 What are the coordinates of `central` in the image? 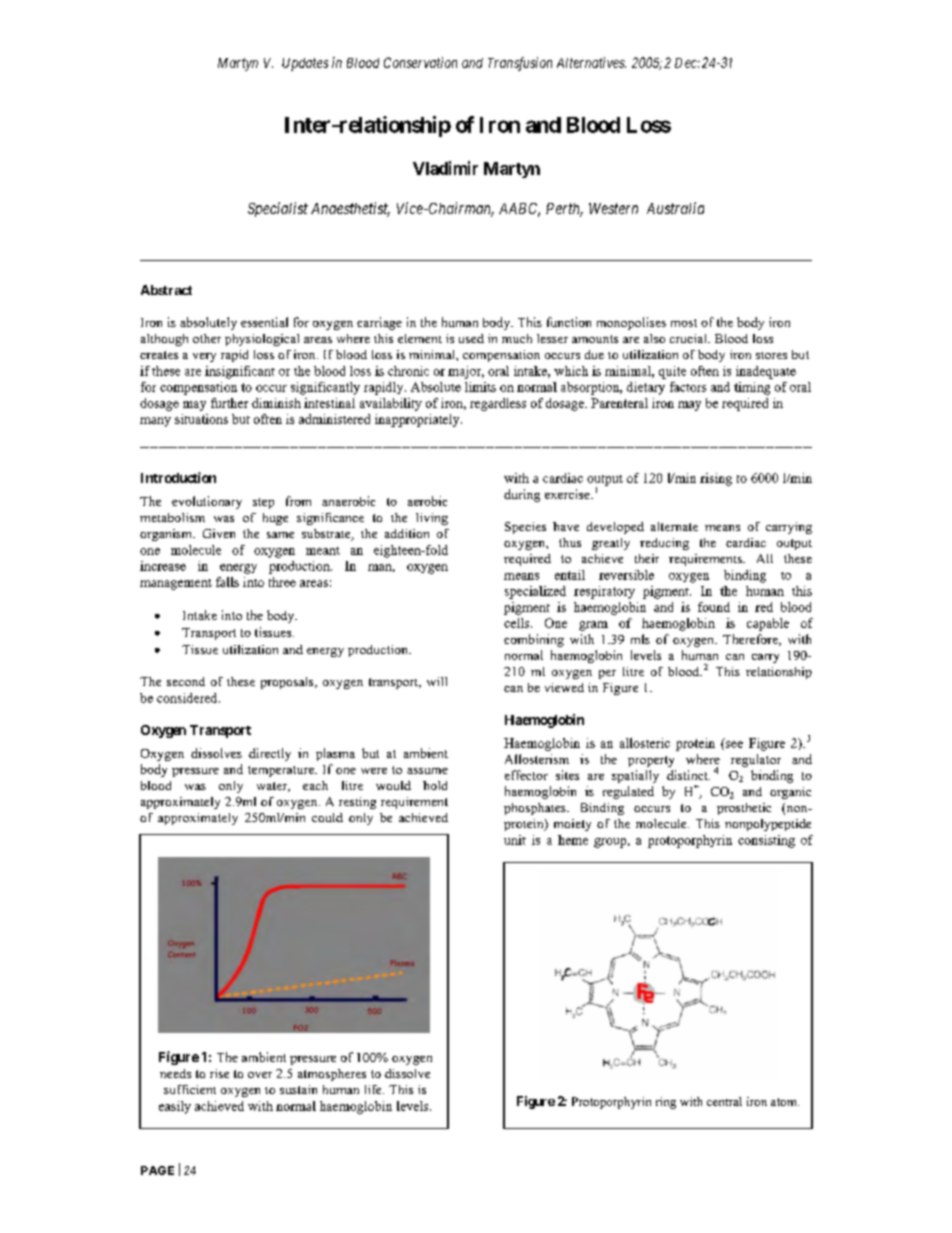 It's located at (724, 1101).
